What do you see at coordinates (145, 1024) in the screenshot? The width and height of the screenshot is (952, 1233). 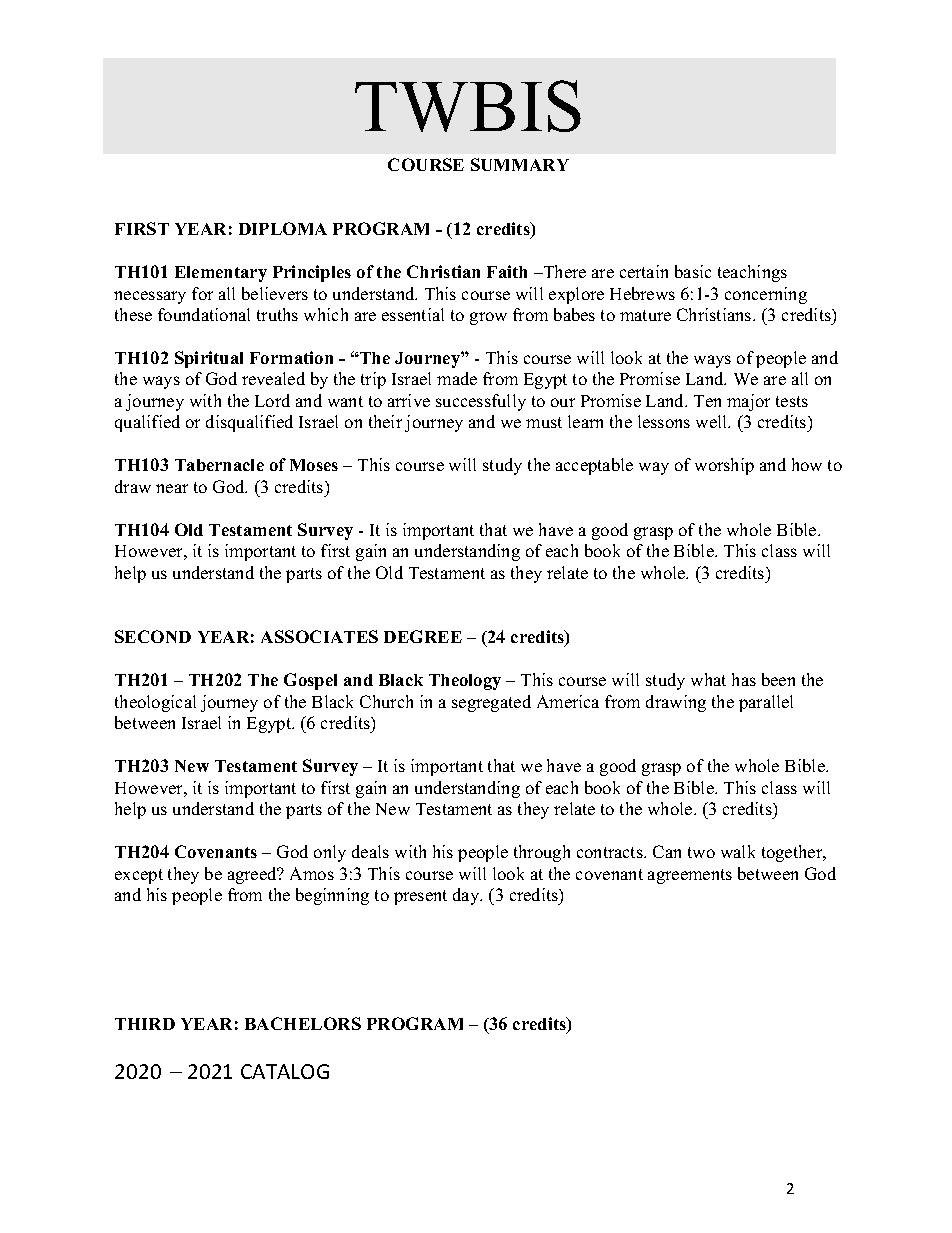 I see `THIRD` at bounding box center [145, 1024].
